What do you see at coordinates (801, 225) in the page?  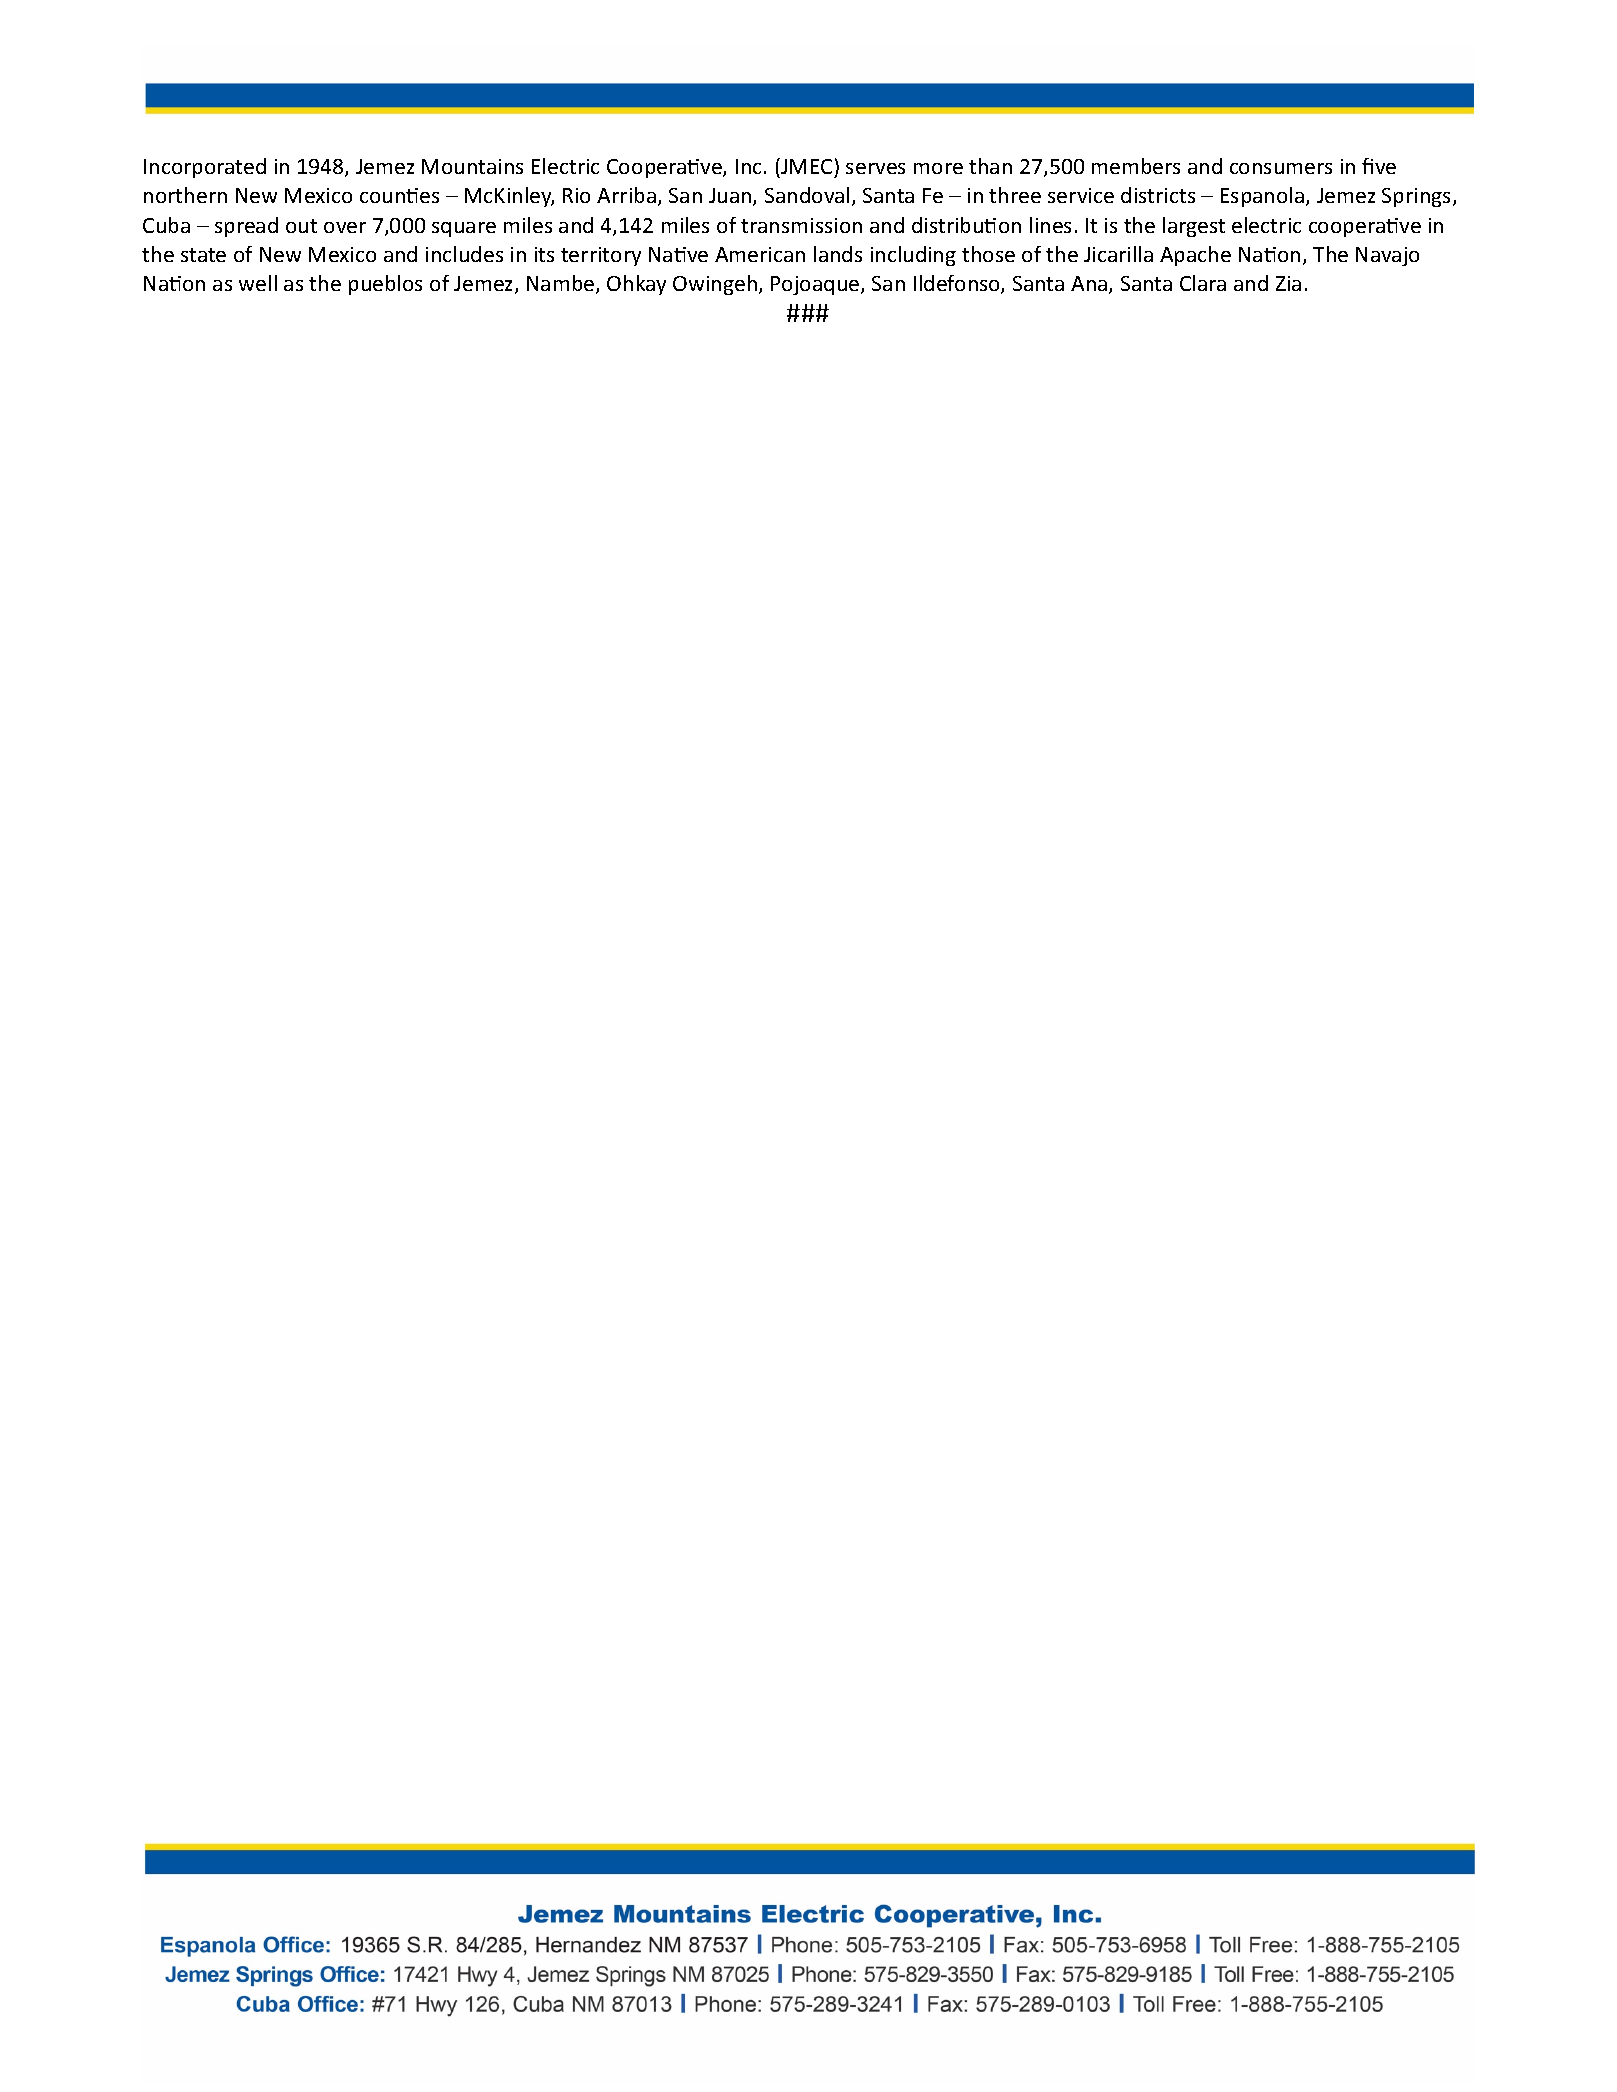 I see `transmission` at bounding box center [801, 225].
